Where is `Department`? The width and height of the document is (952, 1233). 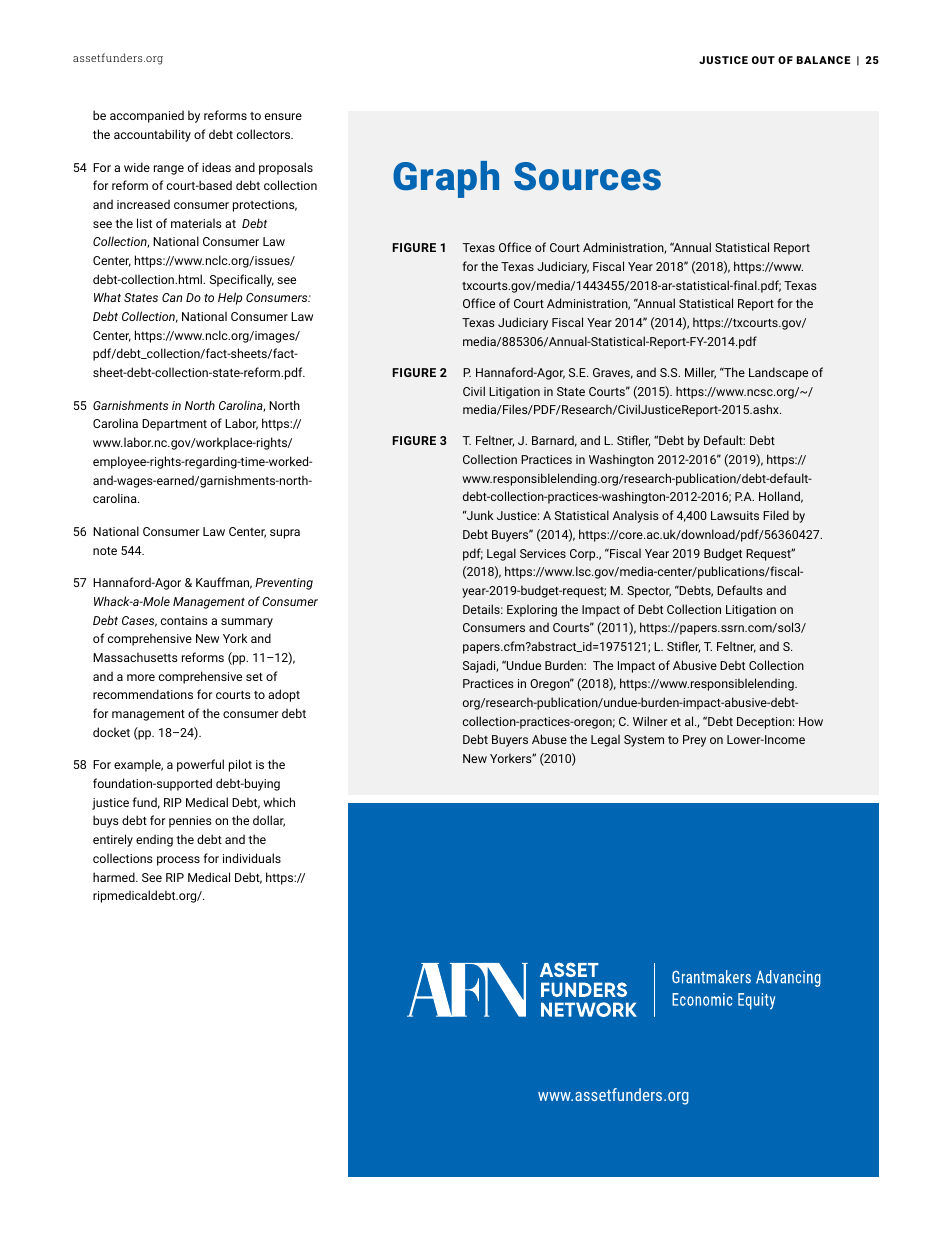
Department is located at coordinates (174, 425).
